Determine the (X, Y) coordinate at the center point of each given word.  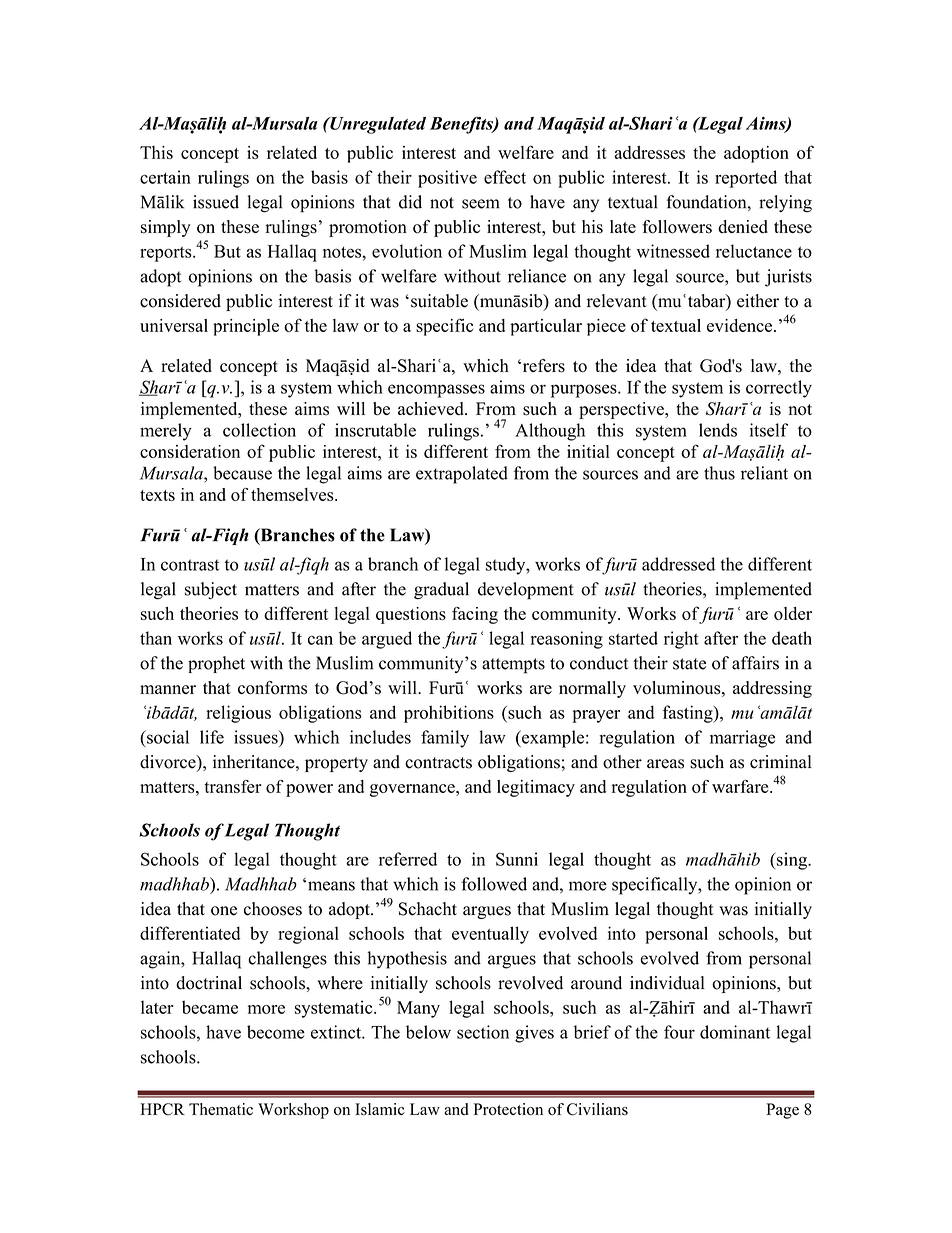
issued (216, 202)
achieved (432, 408)
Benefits (462, 125)
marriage (742, 739)
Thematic (221, 1109)
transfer (233, 786)
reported (746, 179)
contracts (438, 763)
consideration (190, 451)
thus (719, 473)
